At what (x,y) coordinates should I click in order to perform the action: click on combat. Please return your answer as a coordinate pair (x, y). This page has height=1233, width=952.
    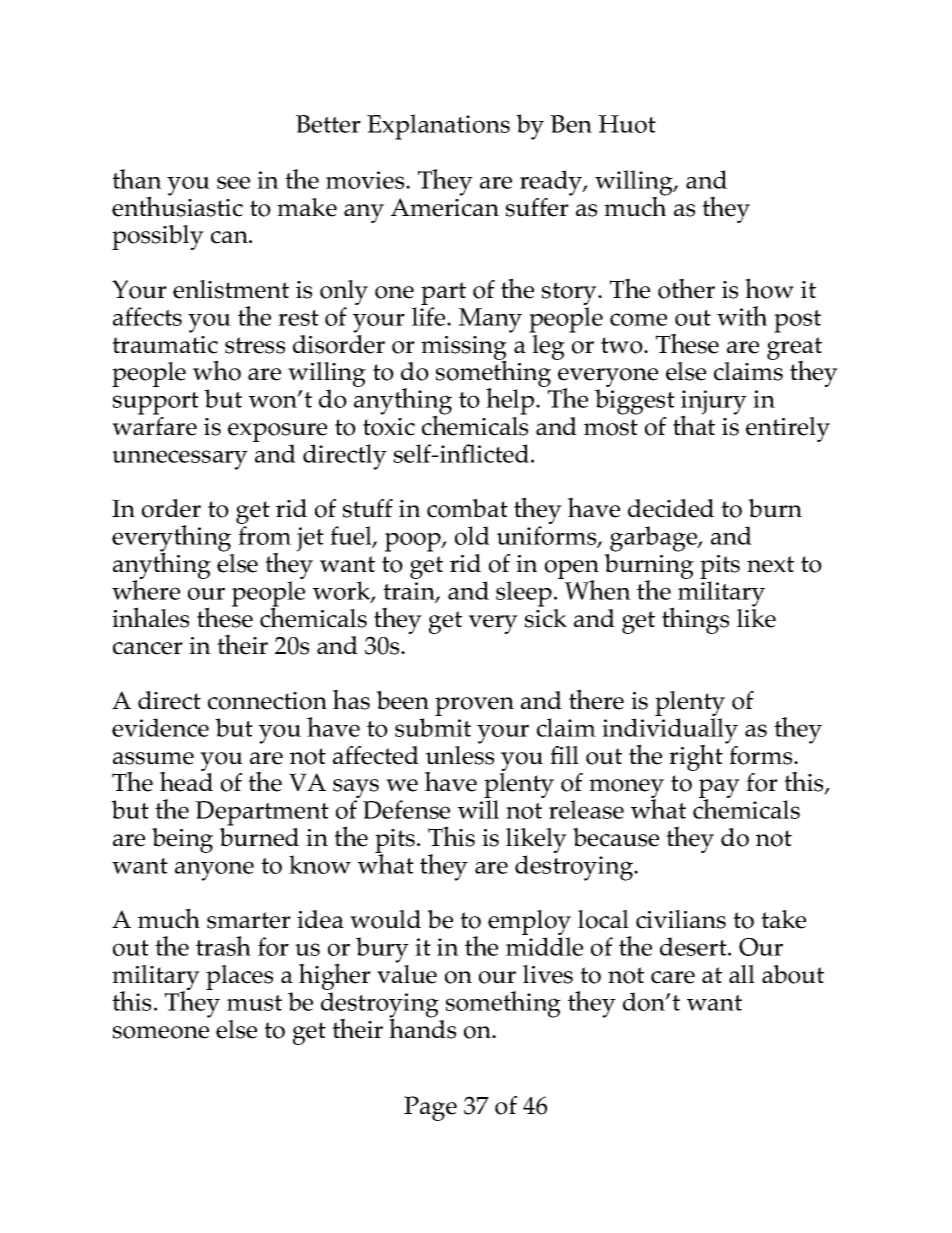
    Looking at the image, I should click on (467, 508).
